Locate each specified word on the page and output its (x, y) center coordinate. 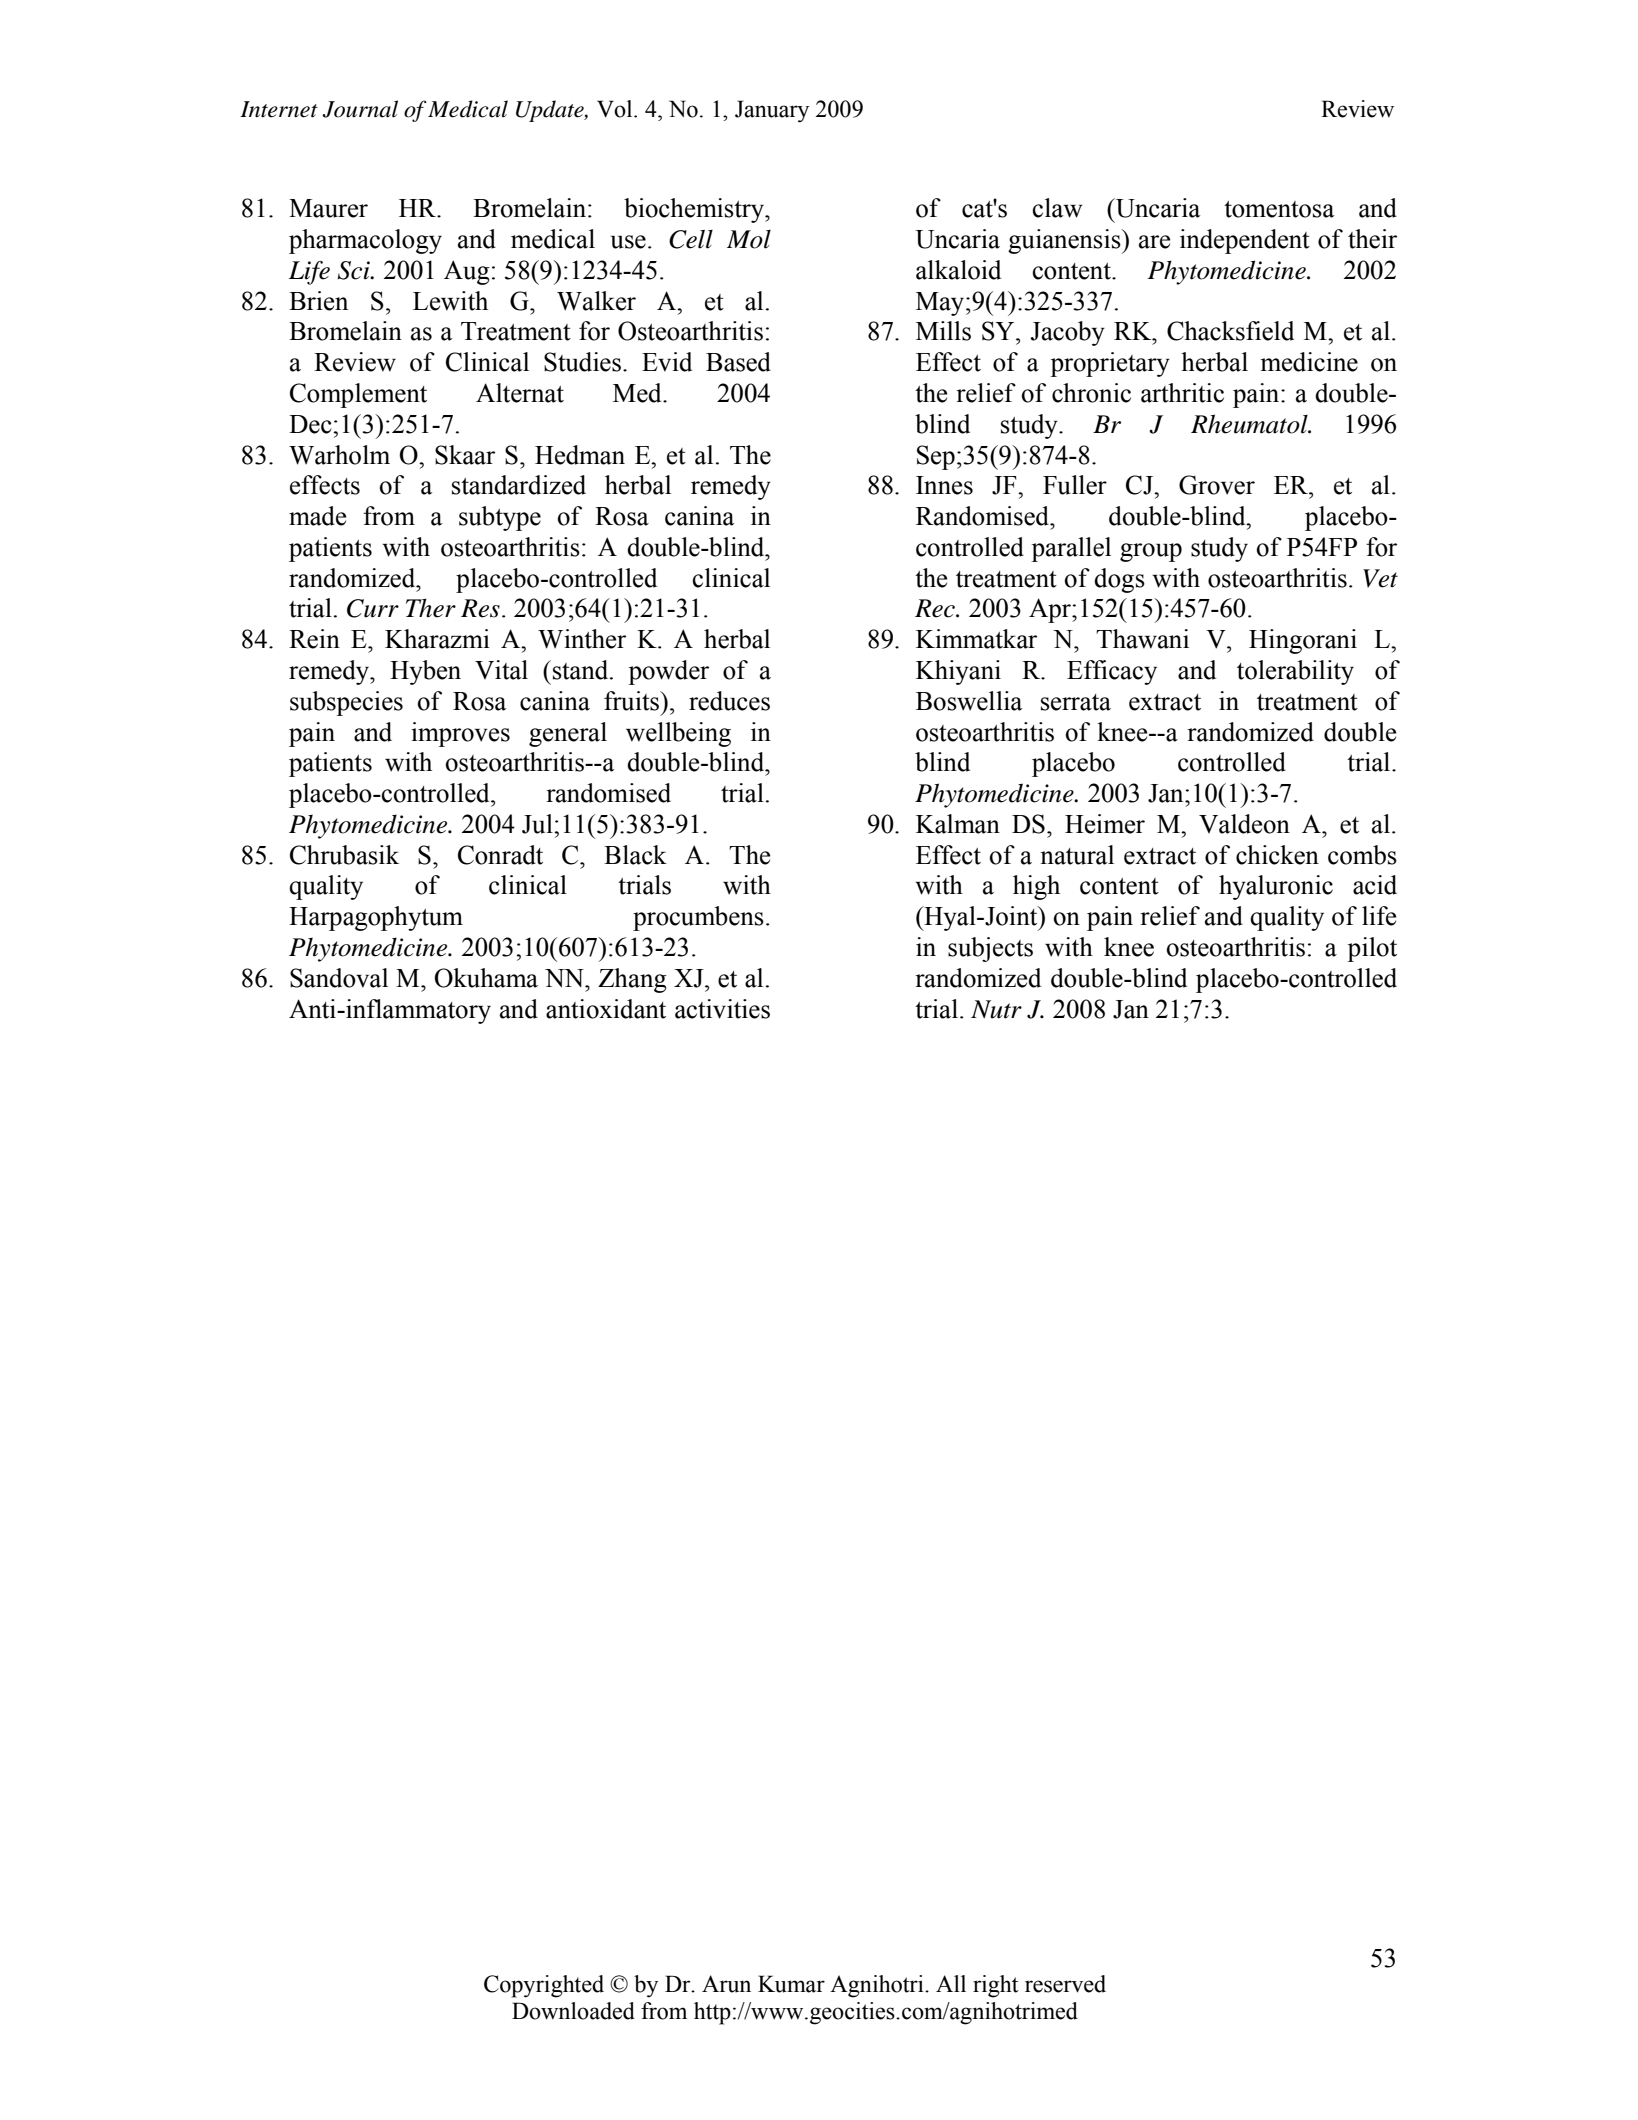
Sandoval (339, 978)
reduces (729, 701)
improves (460, 734)
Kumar (791, 1984)
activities (722, 1009)
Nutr (996, 1009)
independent (1245, 241)
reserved (1065, 1984)
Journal (360, 109)
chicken (1277, 855)
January (772, 111)
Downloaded (573, 2011)
